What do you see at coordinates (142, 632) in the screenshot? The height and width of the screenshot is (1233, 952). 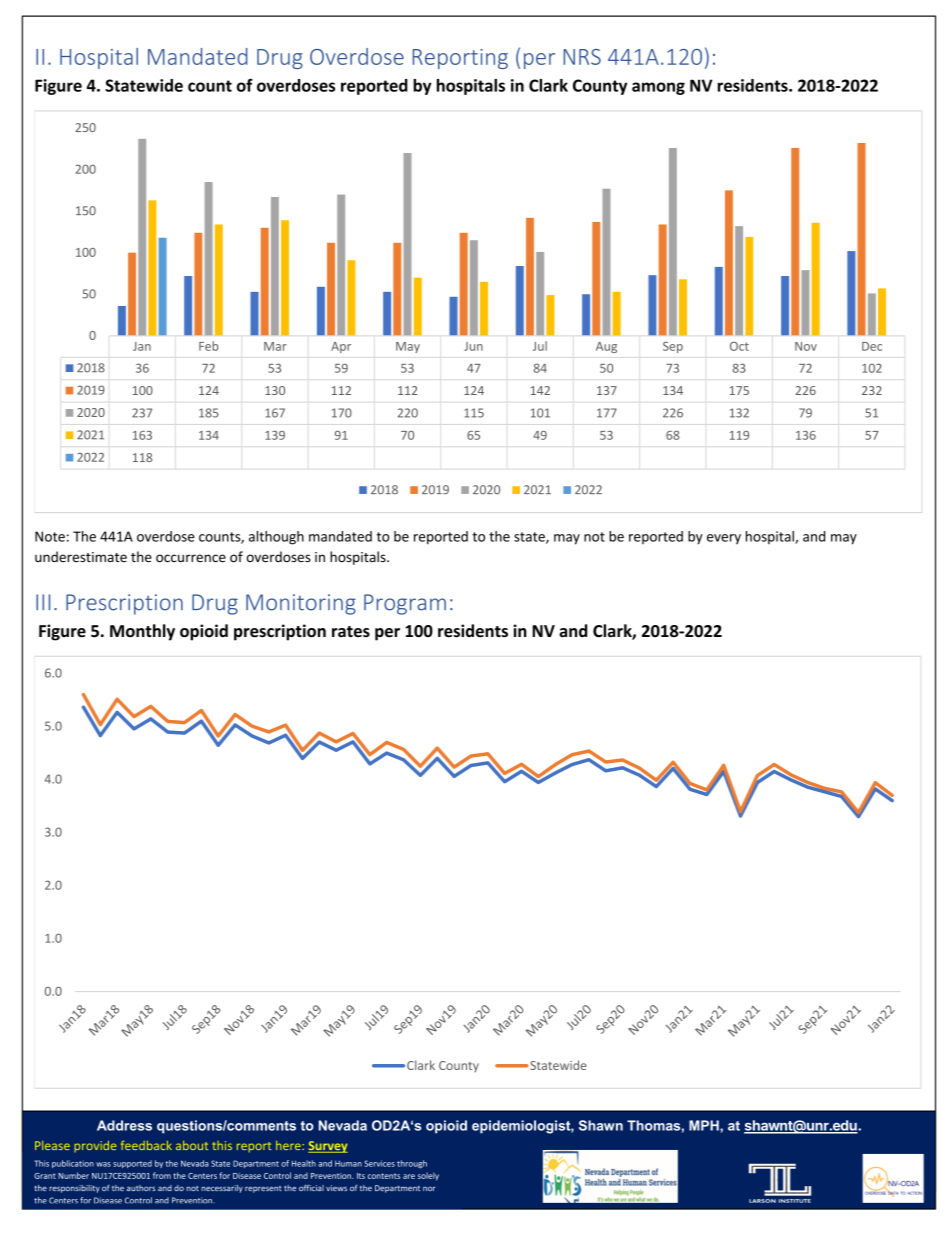 I see `Monthly` at bounding box center [142, 632].
